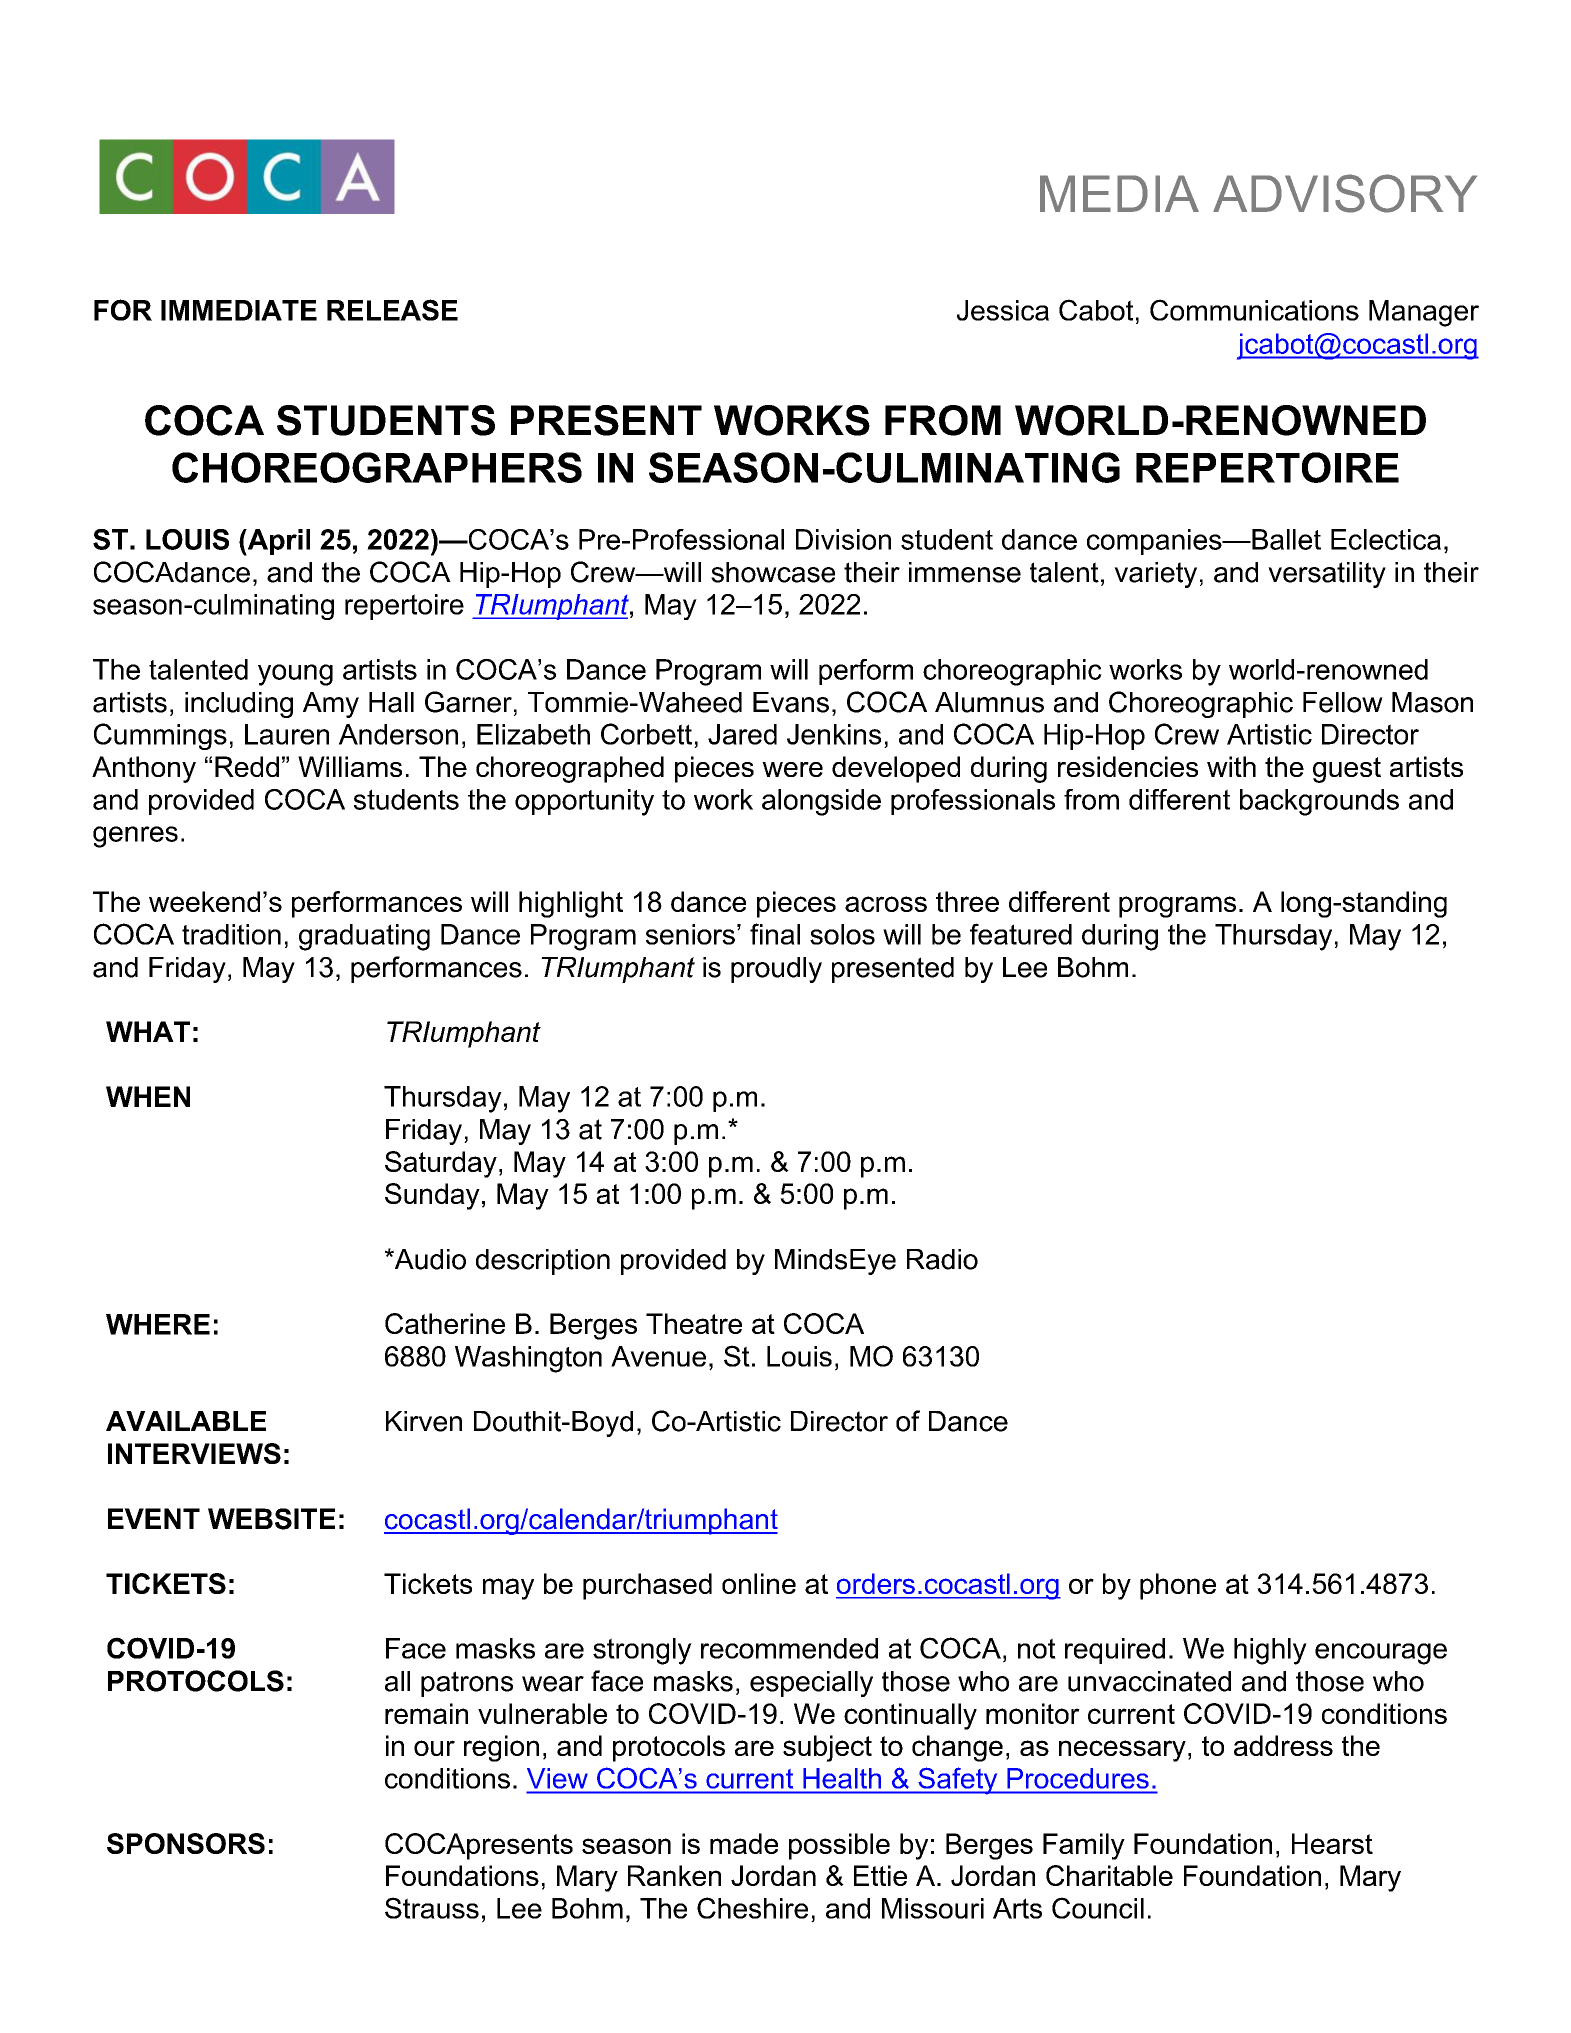 This screenshot has width=1571, height=2033. What do you see at coordinates (1332, 1843) in the screenshot?
I see `Hearst` at bounding box center [1332, 1843].
